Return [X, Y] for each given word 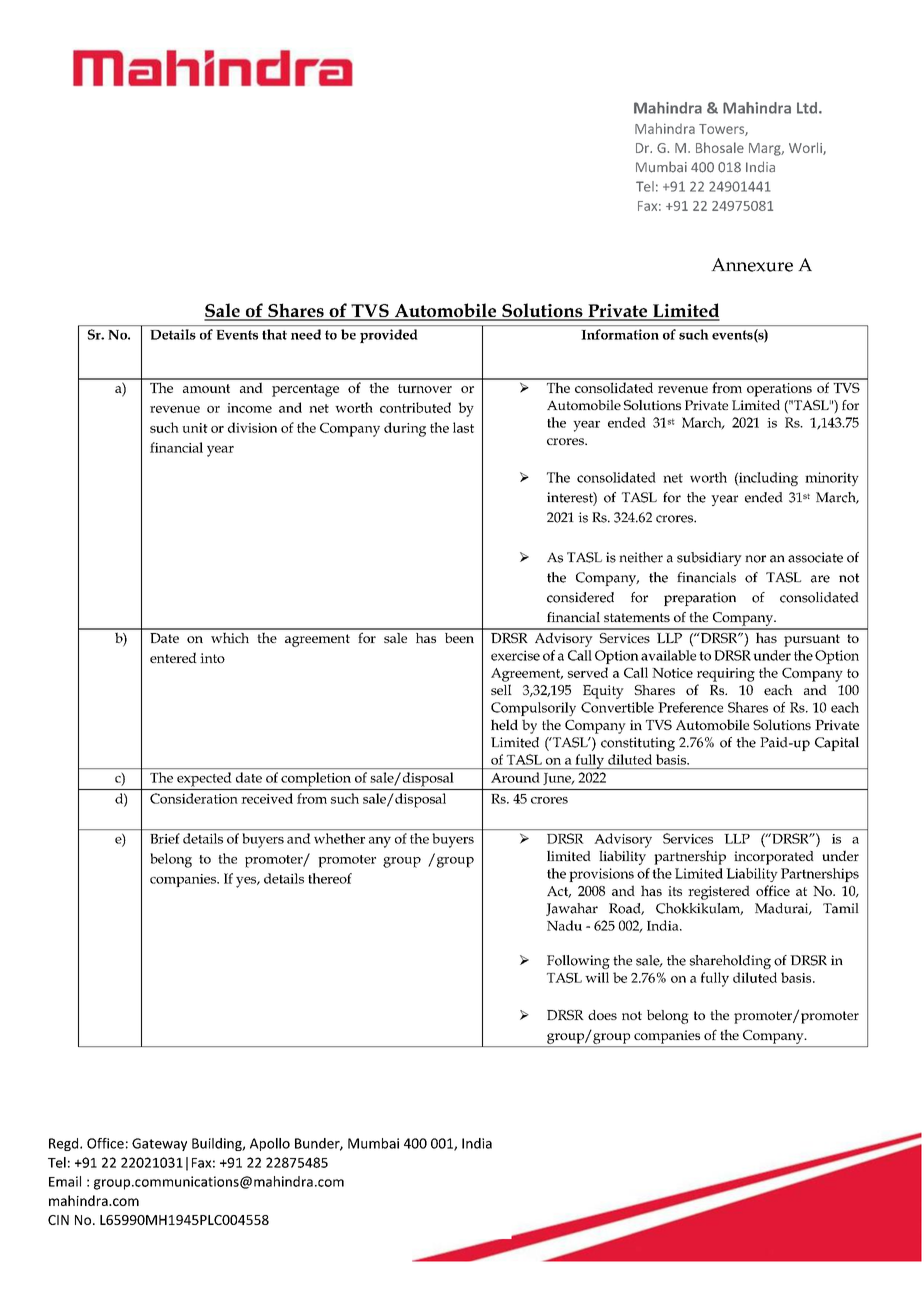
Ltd [808, 108]
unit [195, 428]
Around [515, 777]
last [463, 427]
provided [388, 336]
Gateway [159, 1144]
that [274, 334]
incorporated [774, 858]
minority [832, 479]
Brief [165, 838]
